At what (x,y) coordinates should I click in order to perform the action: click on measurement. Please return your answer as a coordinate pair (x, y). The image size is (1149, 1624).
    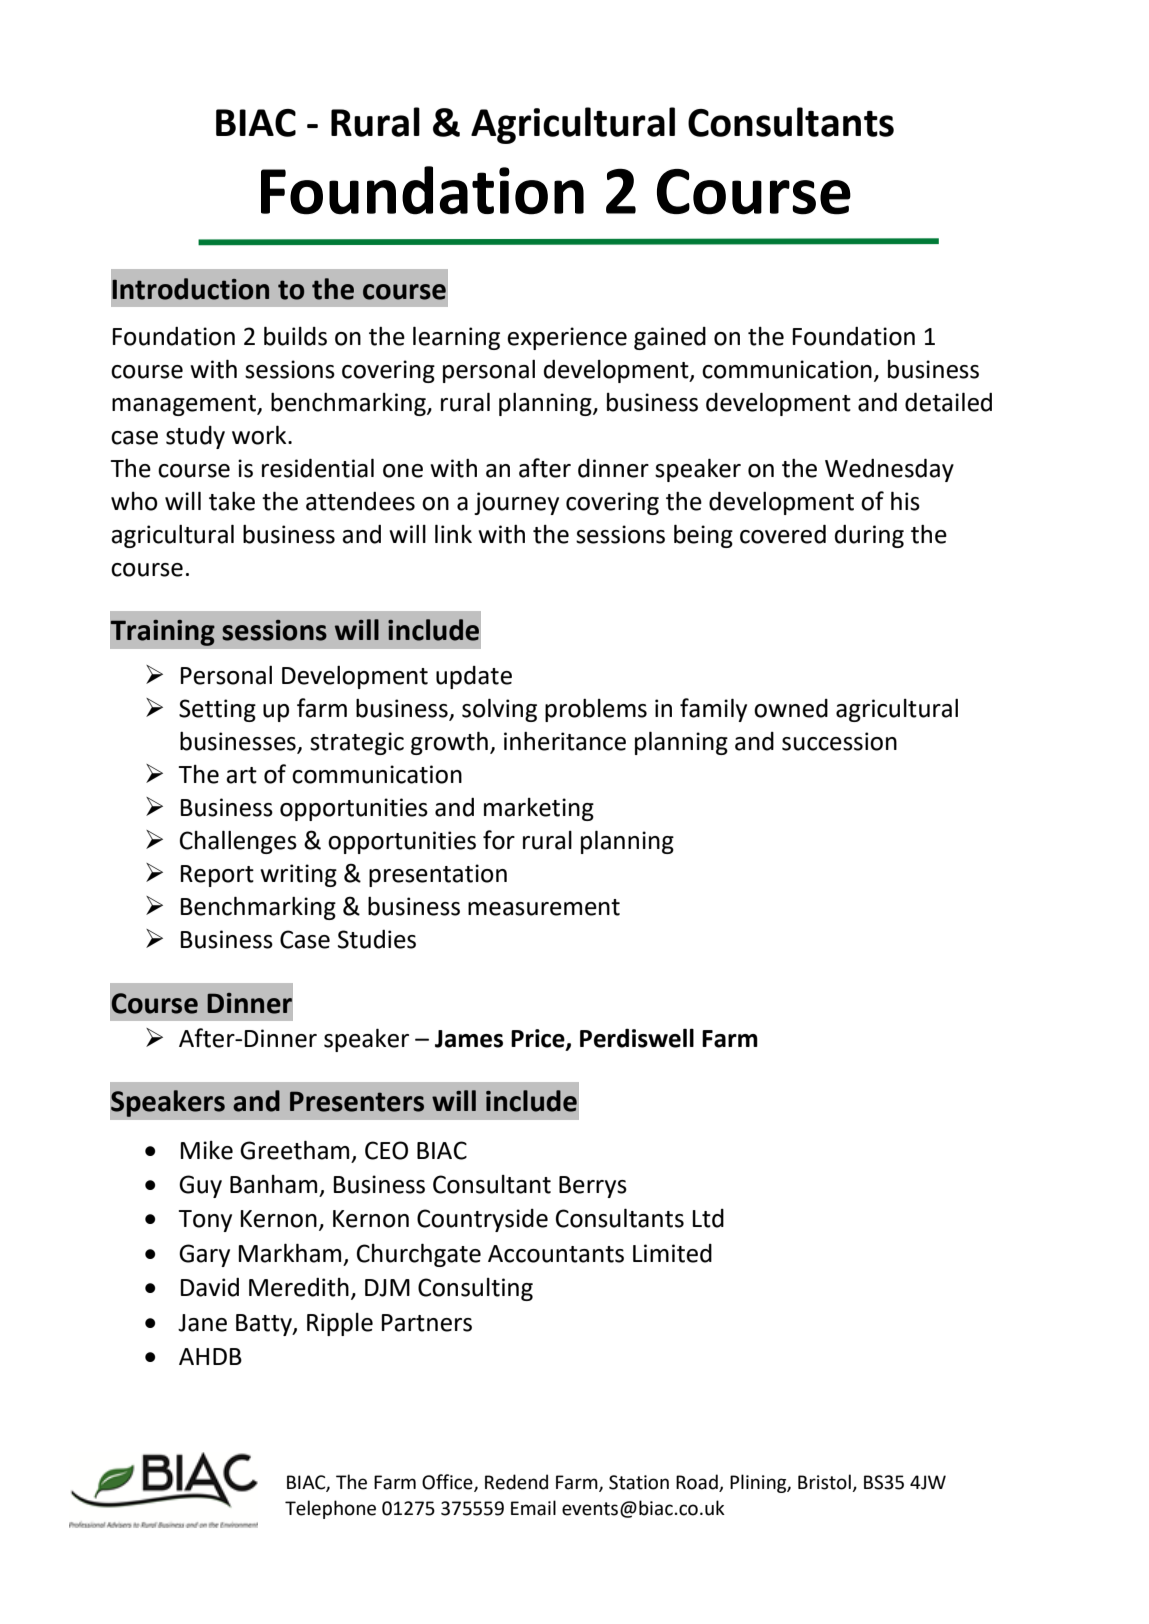
    Looking at the image, I should click on (544, 907).
